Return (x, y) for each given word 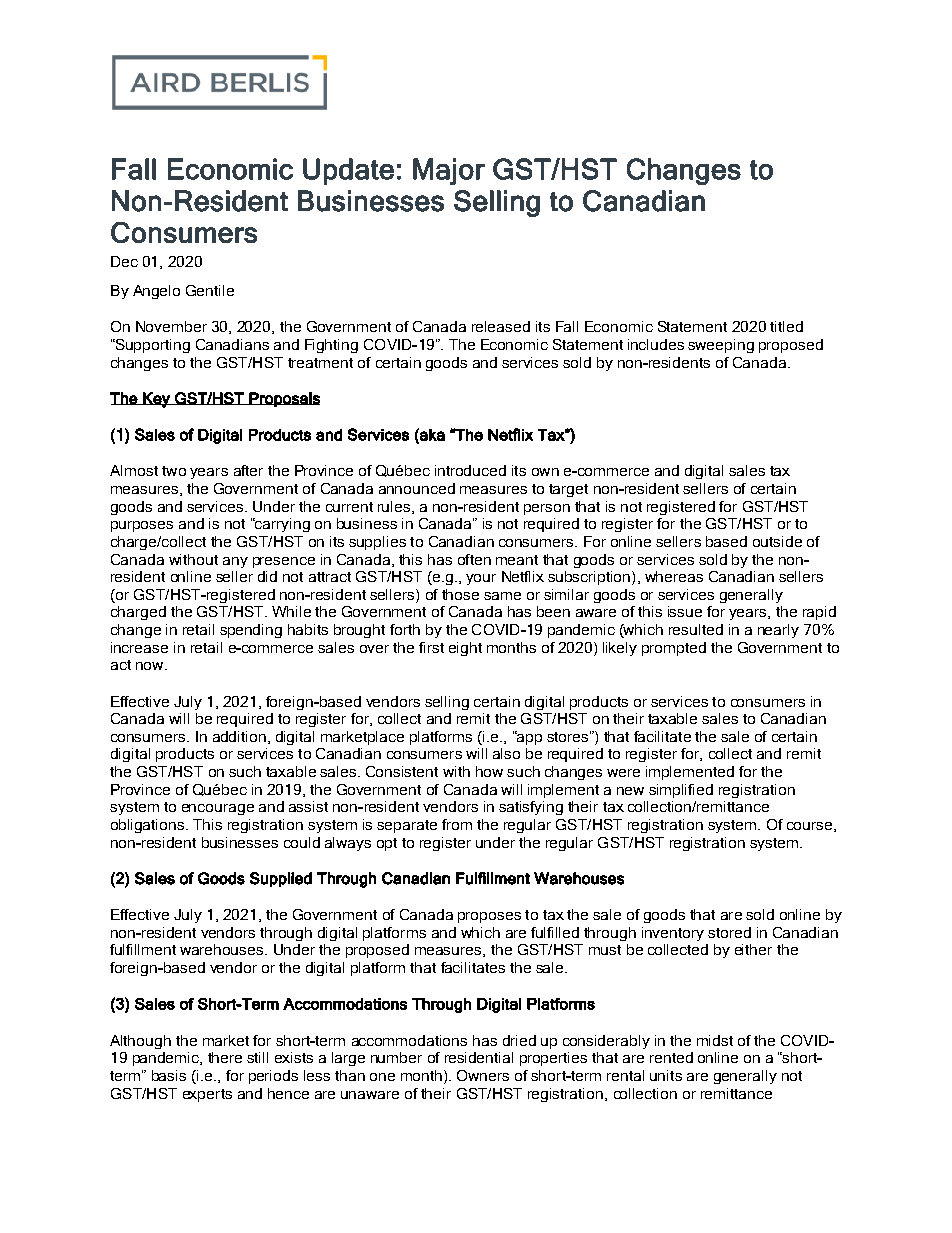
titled (786, 326)
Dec (124, 261)
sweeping (721, 346)
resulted (696, 629)
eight (465, 649)
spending (251, 631)
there (225, 1057)
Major (449, 171)
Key (156, 400)
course (811, 827)
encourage (218, 809)
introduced (470, 470)
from (457, 824)
